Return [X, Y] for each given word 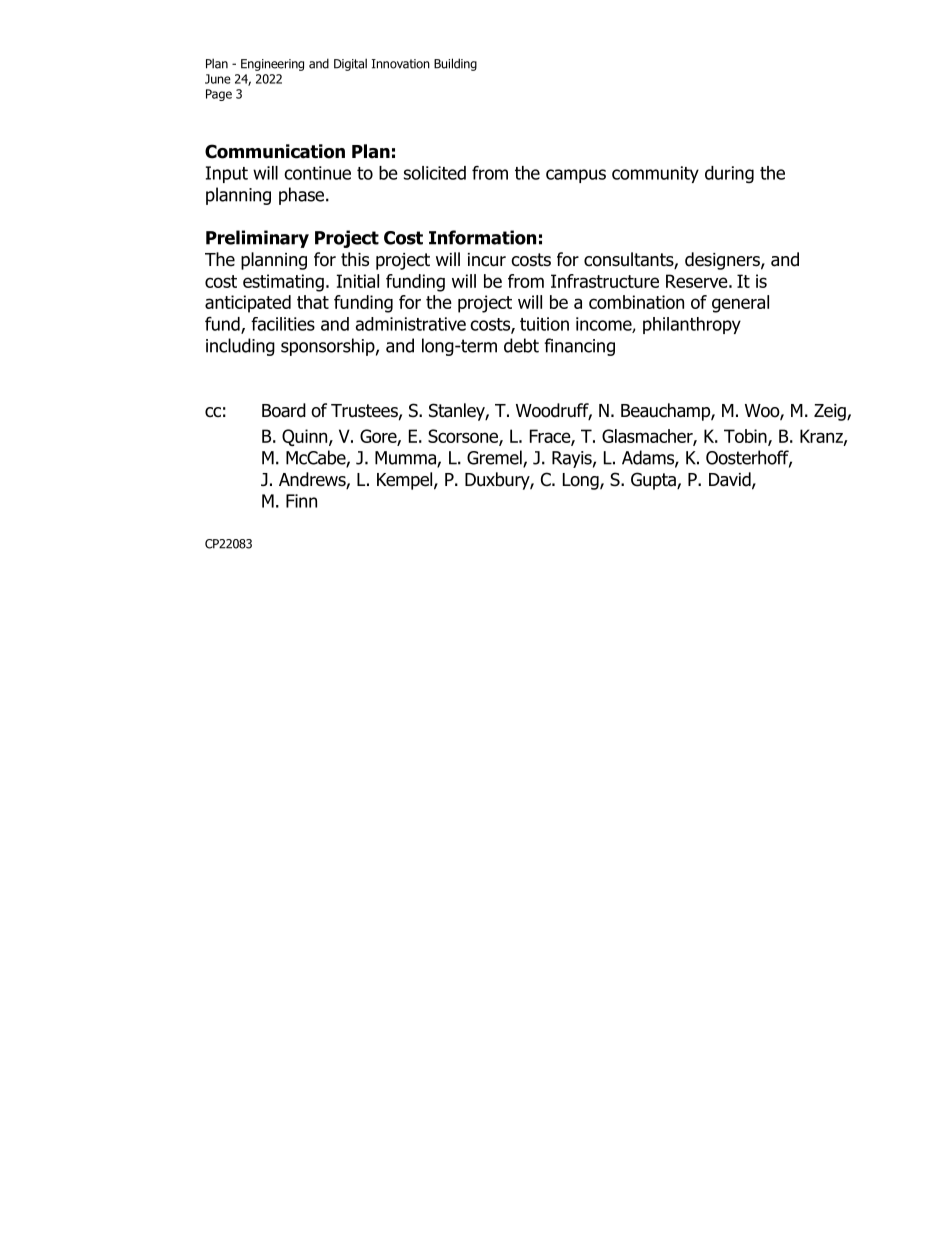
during [729, 174]
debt [521, 345]
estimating [283, 283]
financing [579, 347]
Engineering [272, 65]
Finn [301, 501]
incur [487, 260]
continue [317, 173]
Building [455, 64]
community [655, 174]
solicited [435, 173]
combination [636, 302]
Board [284, 410]
